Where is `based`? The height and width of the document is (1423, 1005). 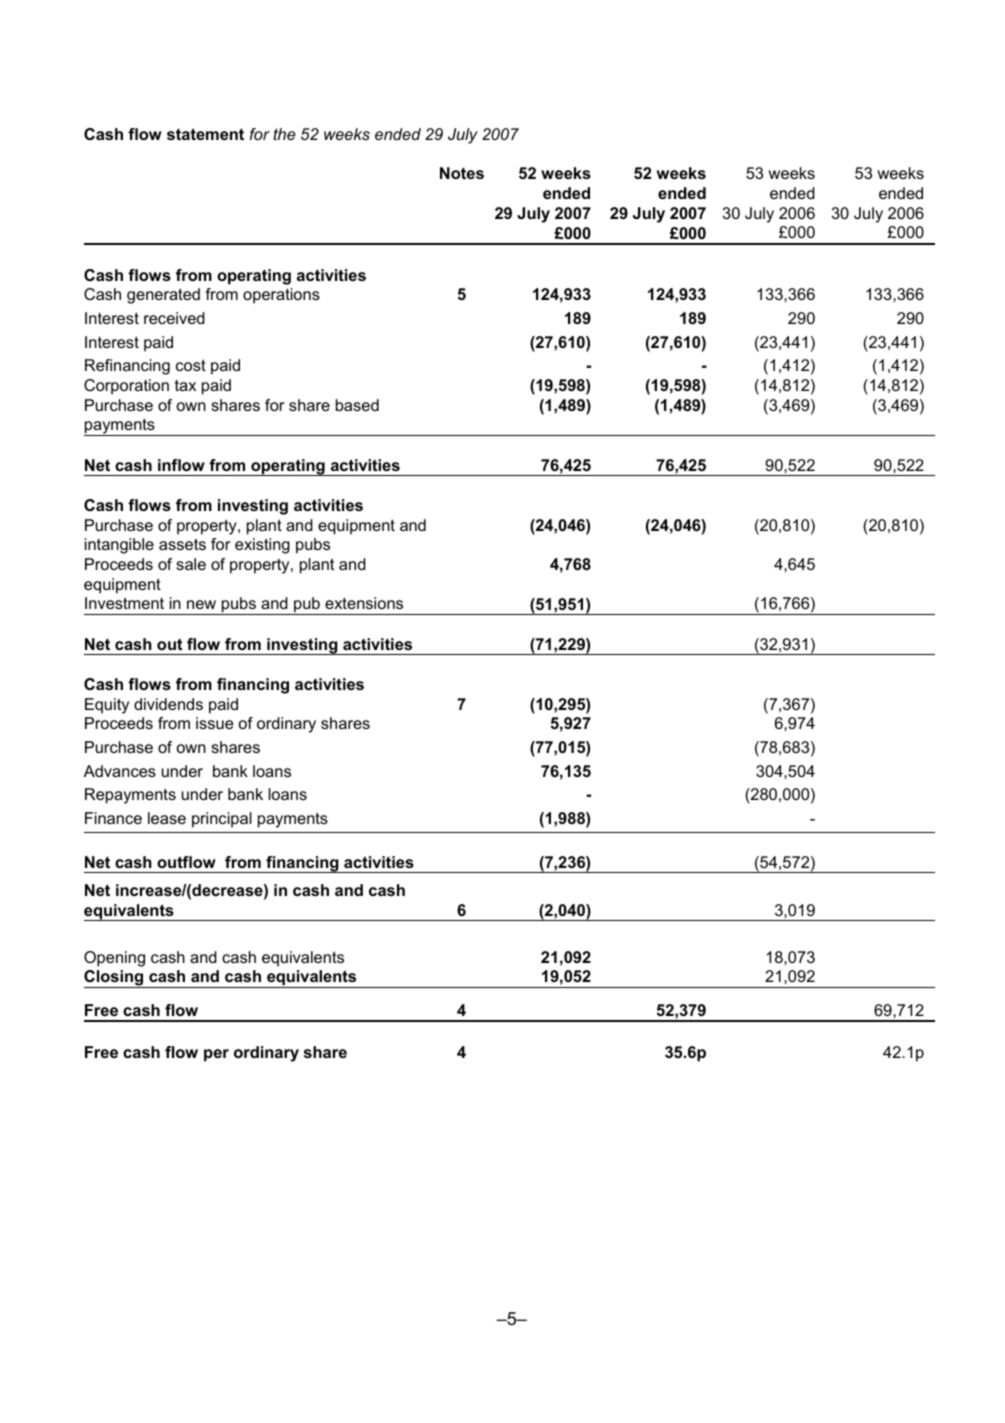 based is located at coordinates (357, 405).
